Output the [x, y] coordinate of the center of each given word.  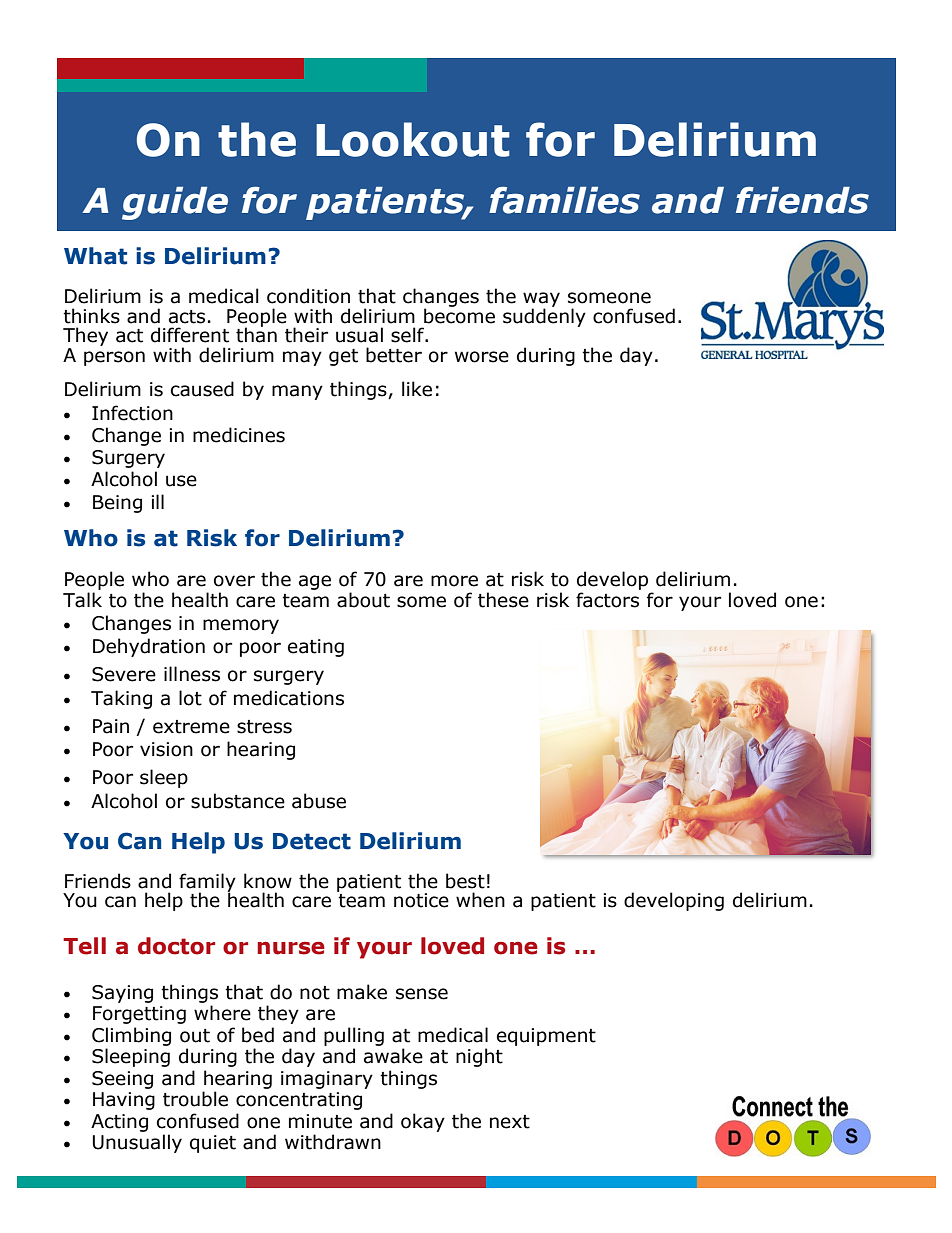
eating [316, 648]
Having [124, 1101]
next [510, 1122]
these [503, 600]
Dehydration [149, 647]
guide [175, 203]
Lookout [413, 139]
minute [320, 1121]
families [564, 200]
